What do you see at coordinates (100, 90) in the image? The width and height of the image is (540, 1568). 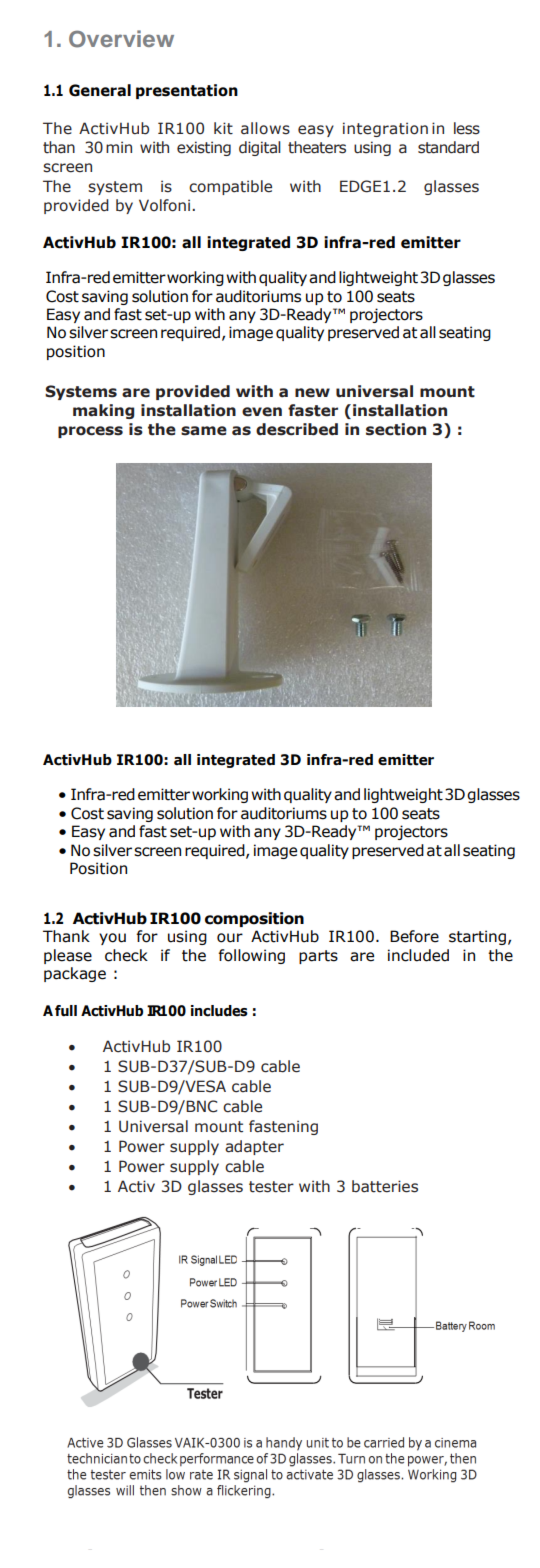 I see `General` at bounding box center [100, 90].
